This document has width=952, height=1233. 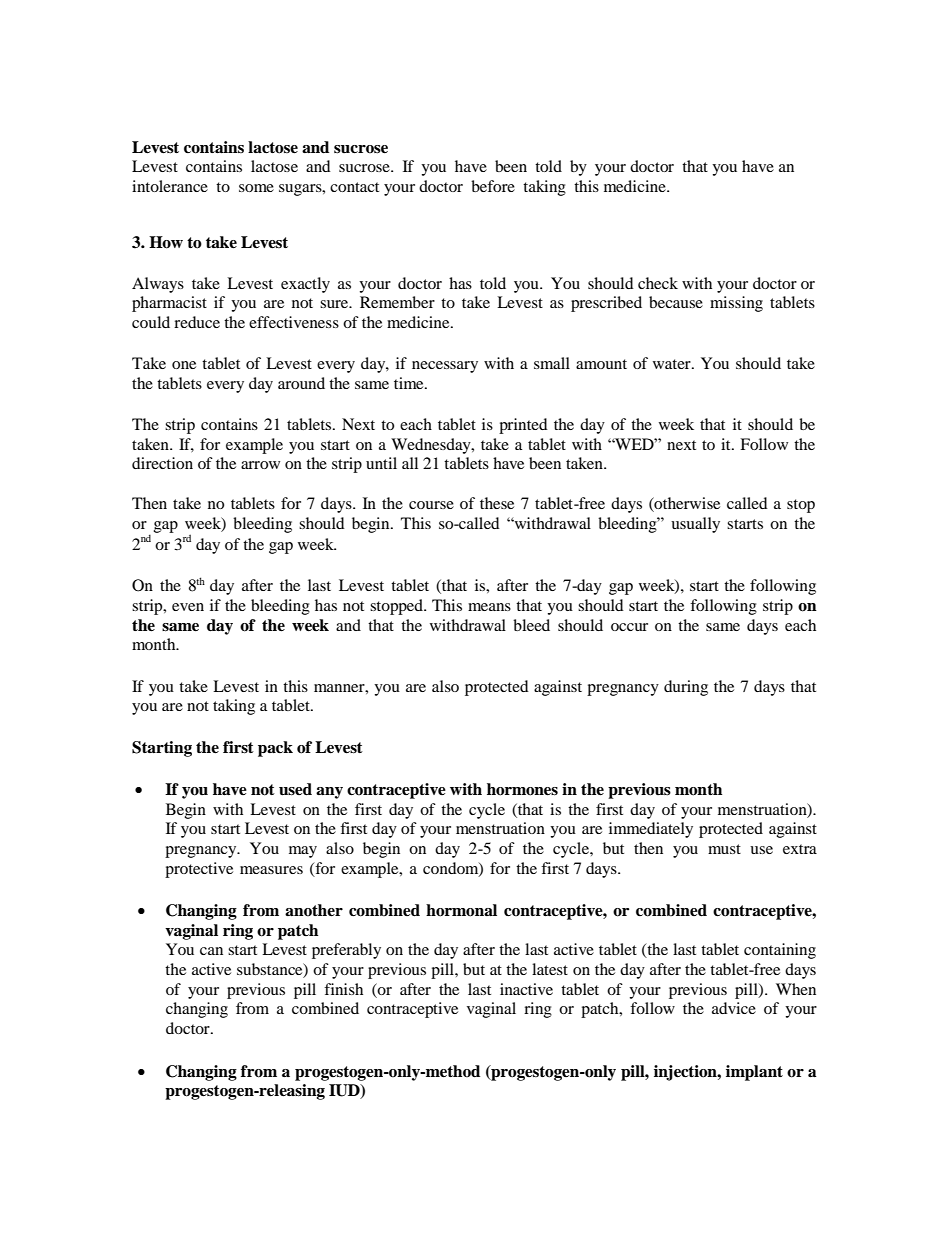 What do you see at coordinates (211, 951) in the document?
I see `can` at bounding box center [211, 951].
